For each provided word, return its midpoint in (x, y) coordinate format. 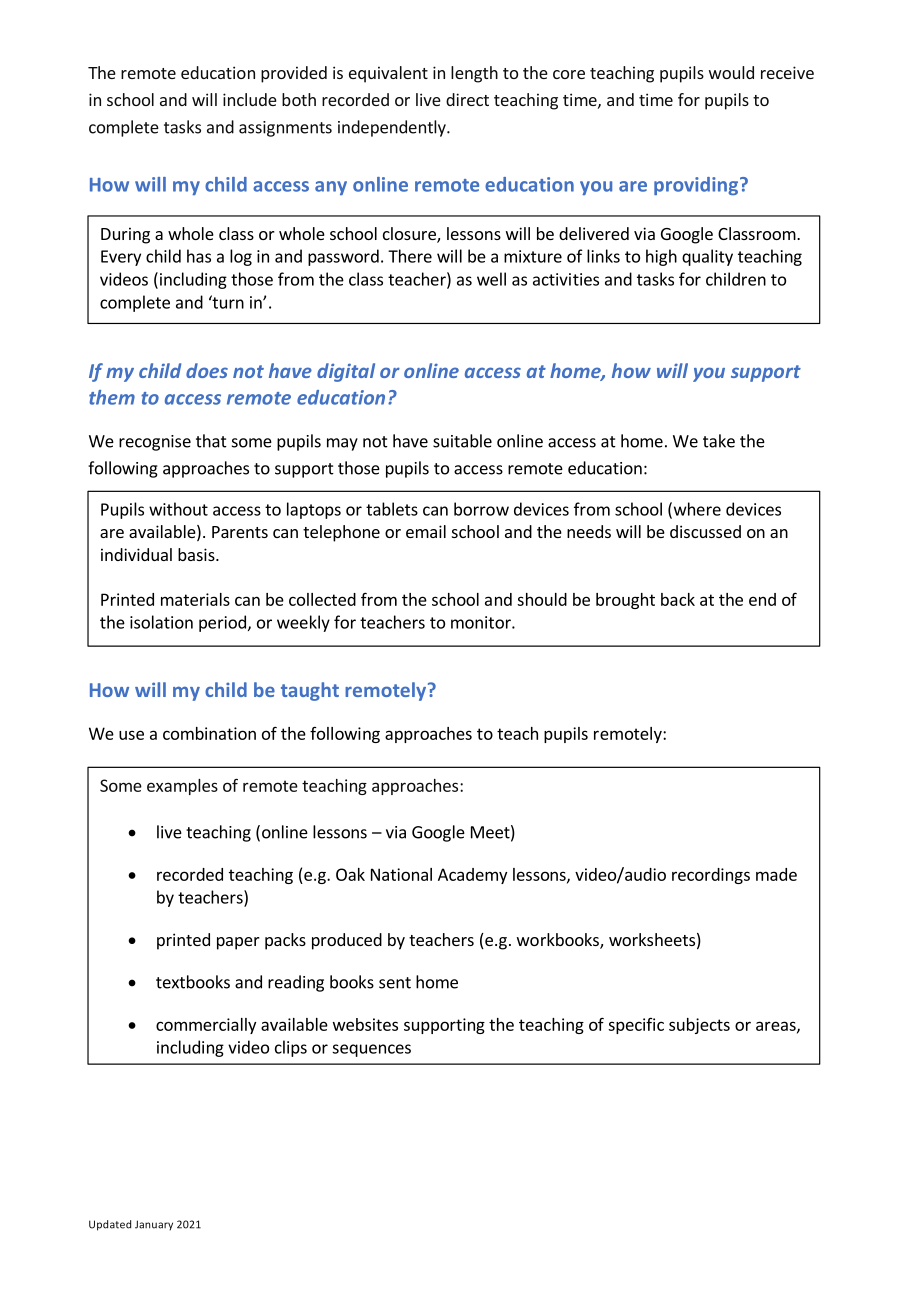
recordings (711, 876)
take (719, 441)
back (678, 599)
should (542, 599)
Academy (472, 876)
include (250, 99)
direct (467, 99)
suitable (462, 441)
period (222, 623)
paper (238, 943)
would (731, 72)
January (154, 1225)
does (207, 370)
